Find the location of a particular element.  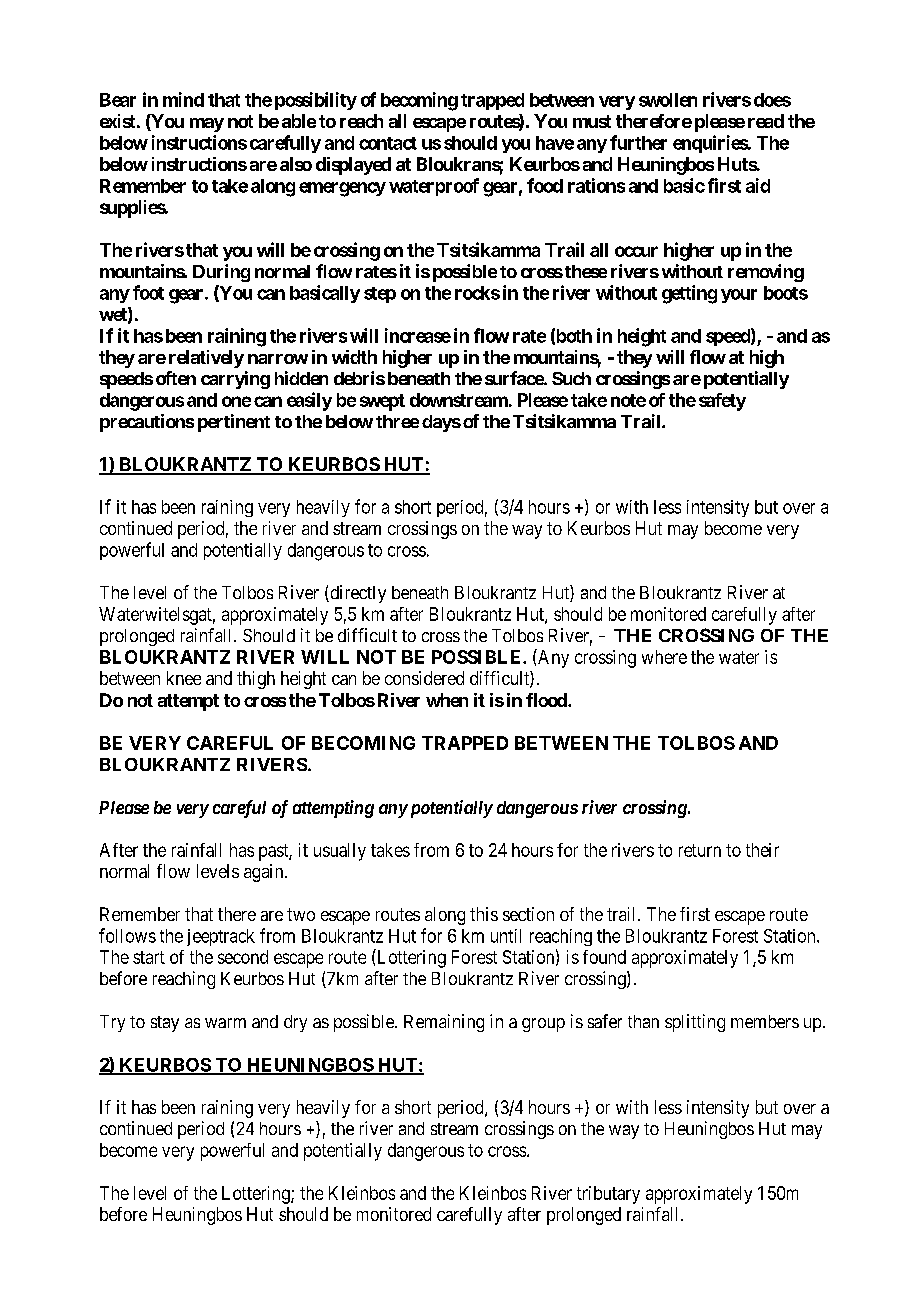

swollen is located at coordinates (668, 100).
